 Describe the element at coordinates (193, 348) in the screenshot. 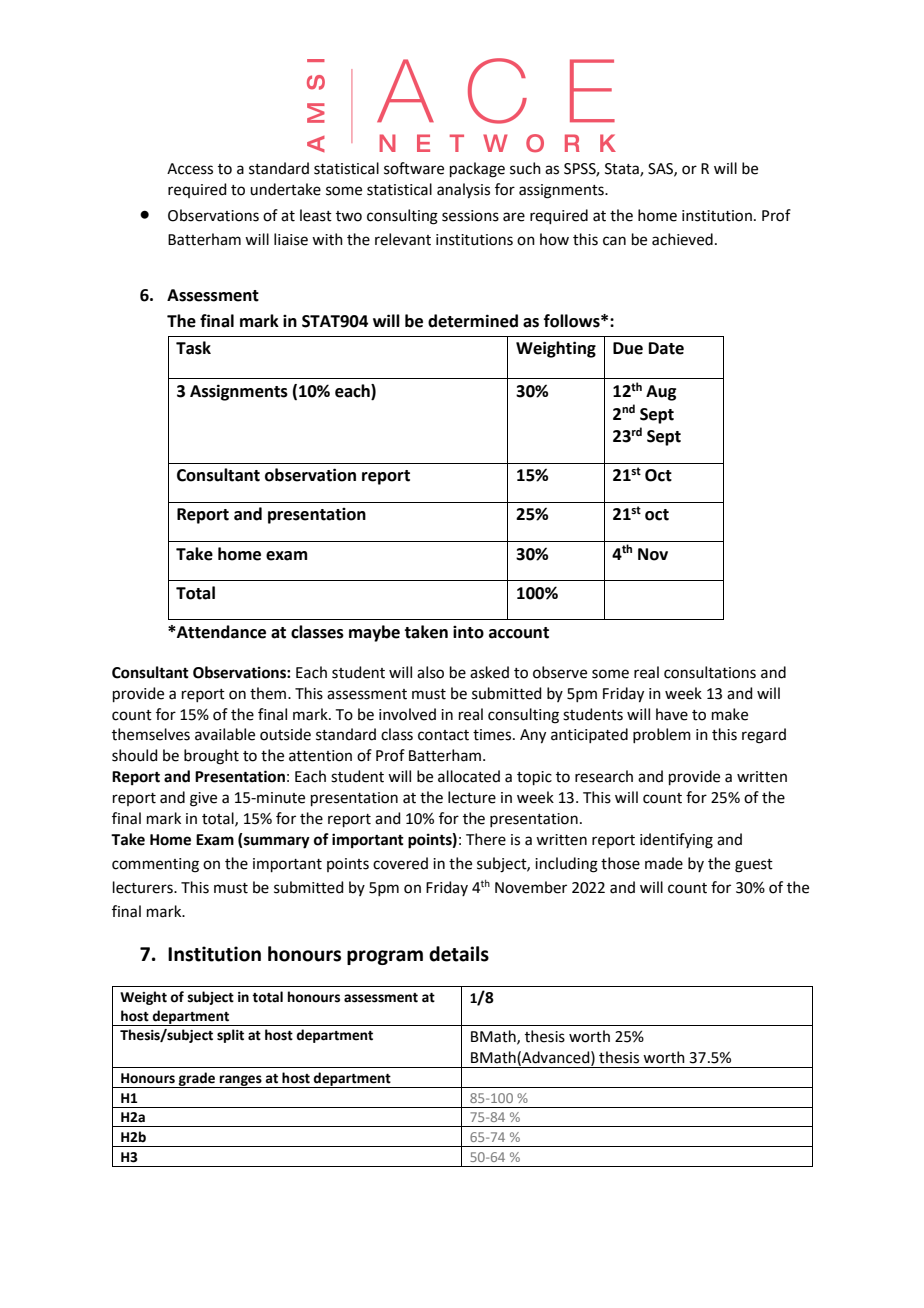

I see `Task` at that location.
